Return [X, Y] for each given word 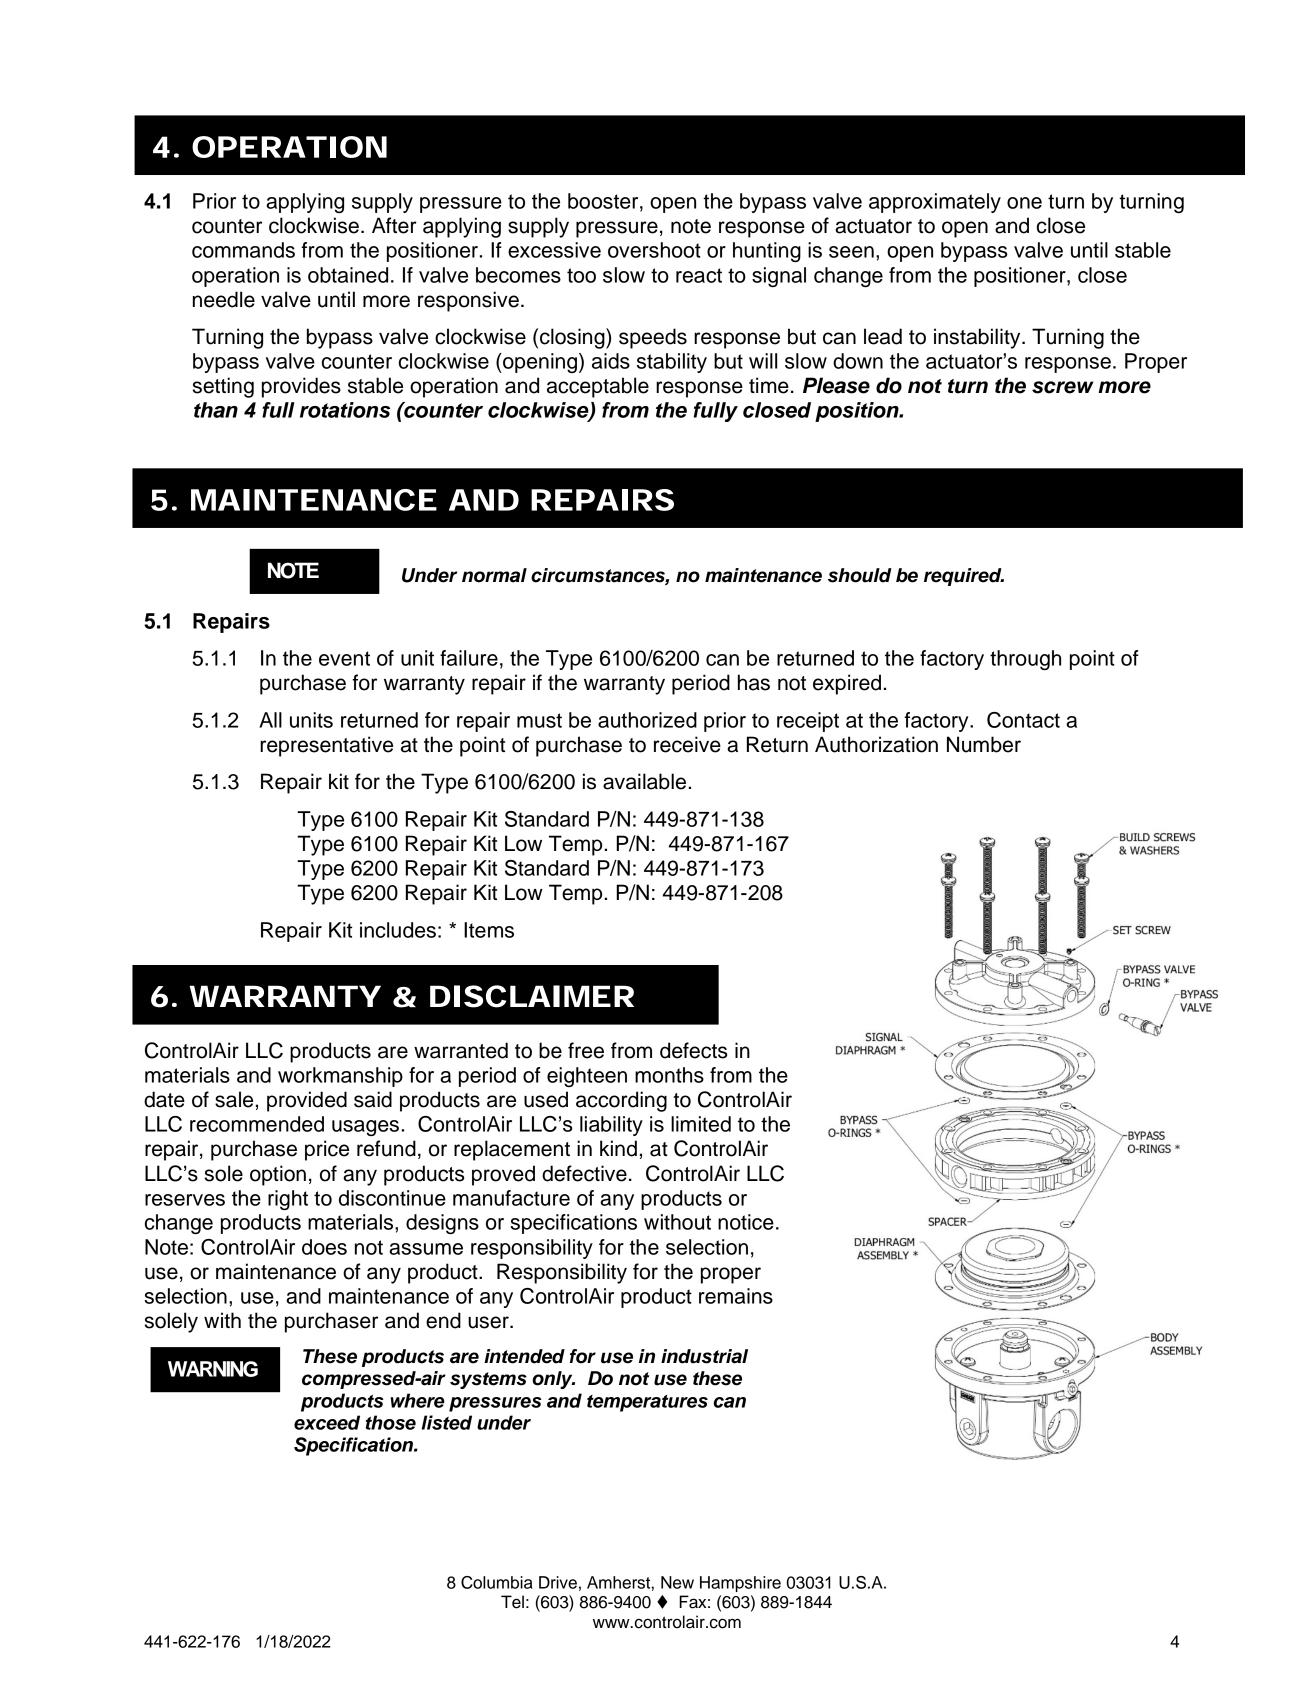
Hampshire [740, 1584]
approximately [935, 203]
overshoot [654, 250]
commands [243, 250]
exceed [327, 1422]
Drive [558, 1582]
